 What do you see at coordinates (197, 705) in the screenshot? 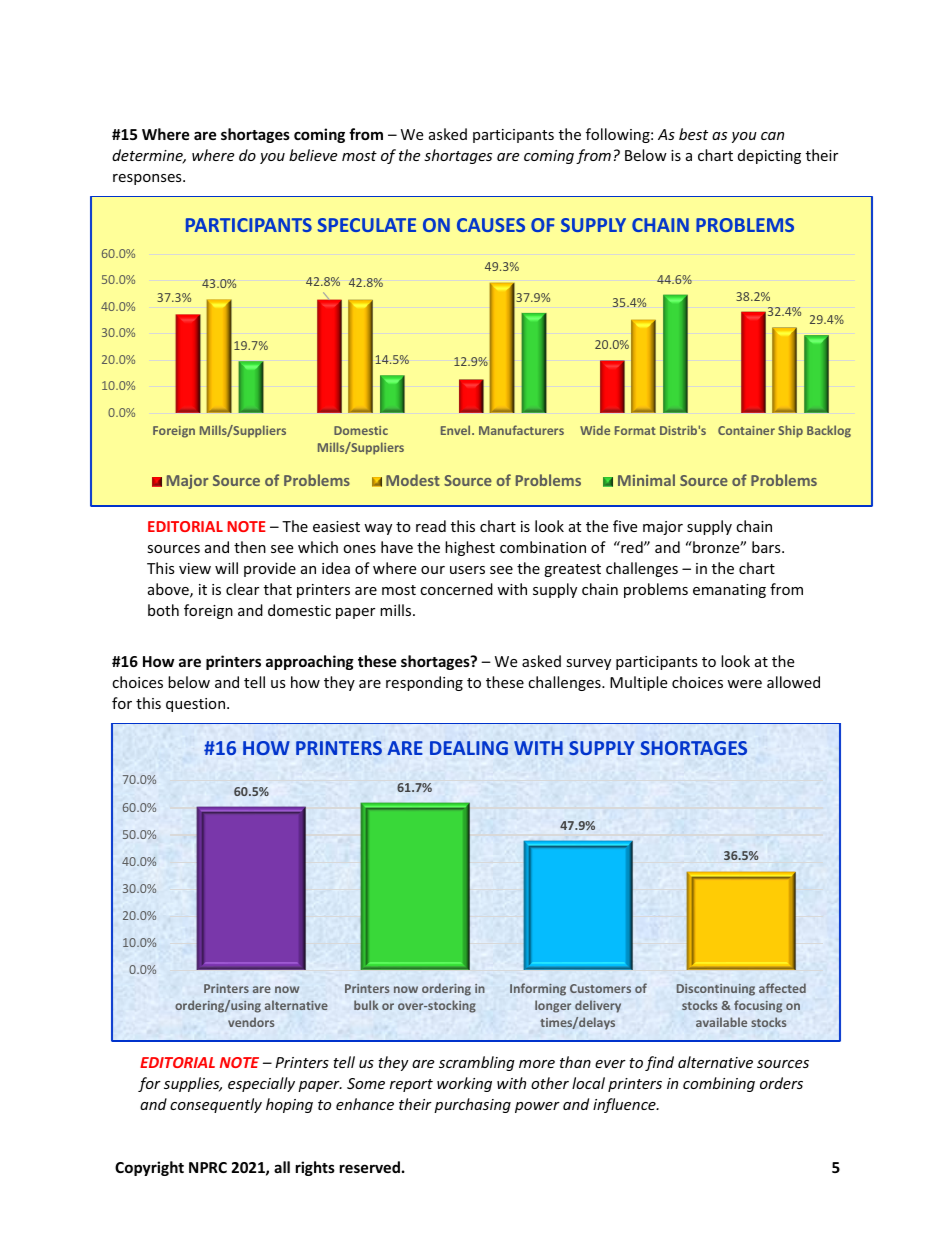
I see `question` at bounding box center [197, 705].
